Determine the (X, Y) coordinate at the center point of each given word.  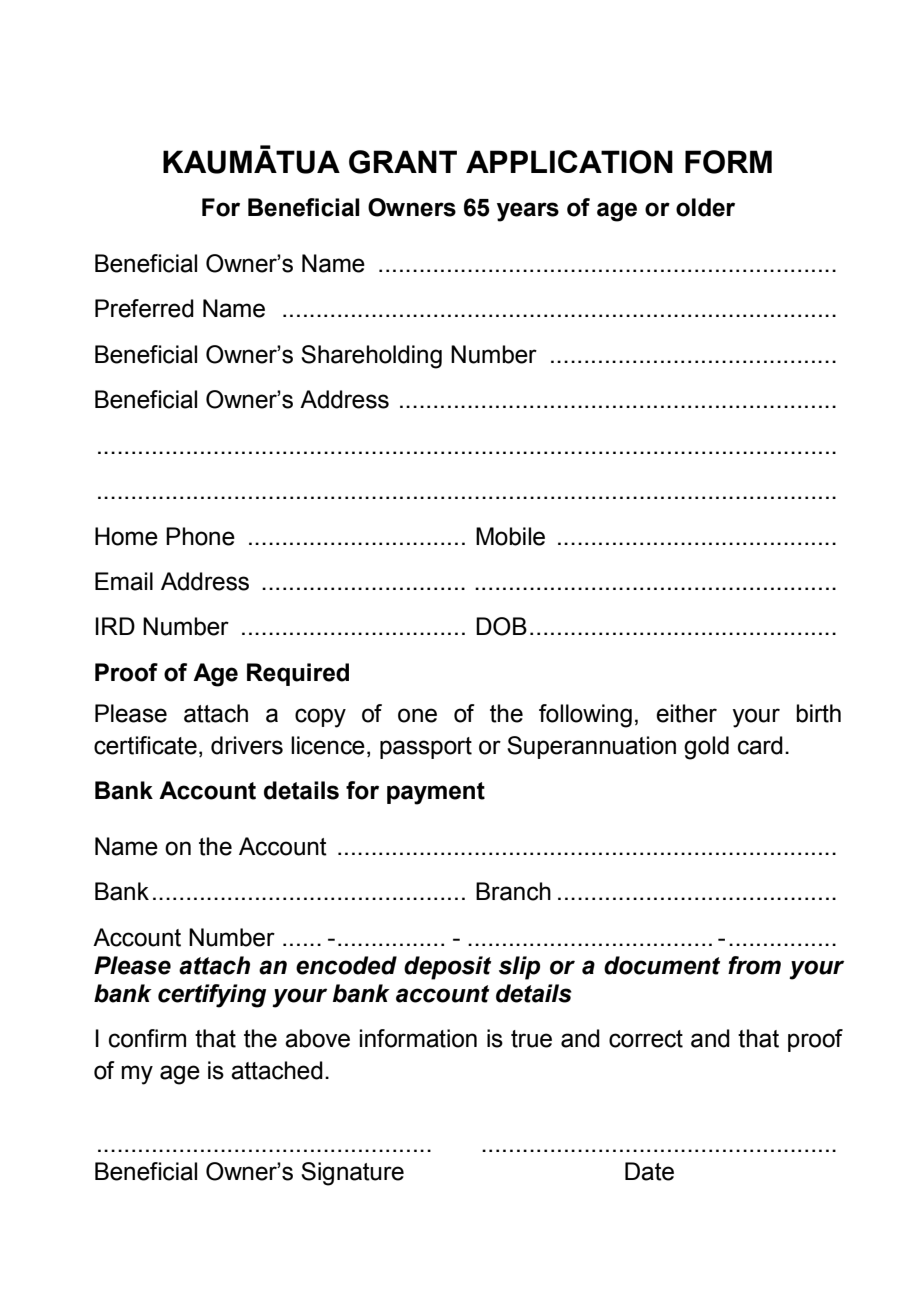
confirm (147, 1038)
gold (706, 748)
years (528, 212)
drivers (247, 745)
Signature (352, 1174)
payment (436, 793)
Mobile (510, 536)
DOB (501, 626)
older (705, 207)
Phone (200, 536)
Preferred (144, 308)
